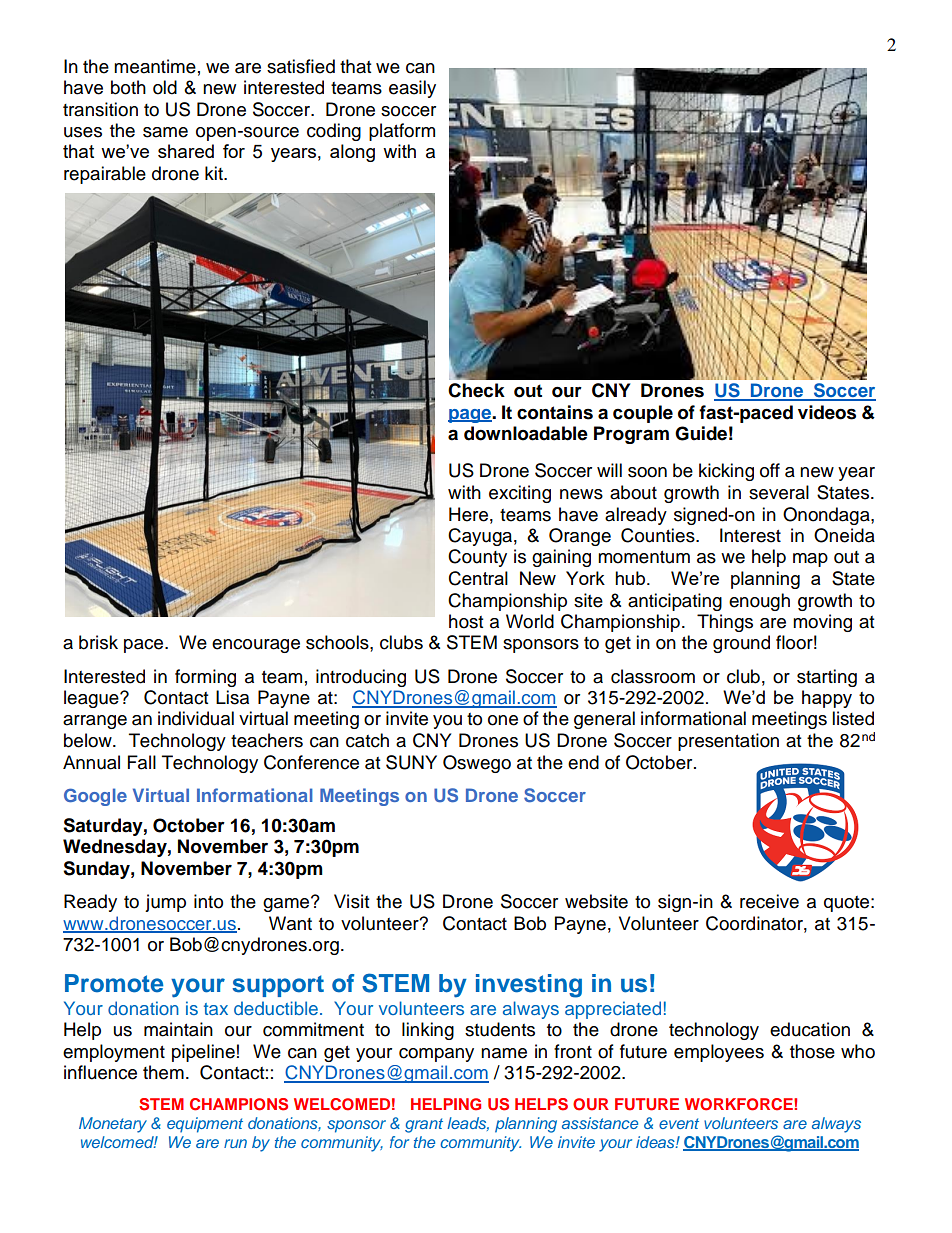 The image size is (952, 1233). Describe the element at coordinates (402, 132) in the screenshot. I see `platform` at that location.
